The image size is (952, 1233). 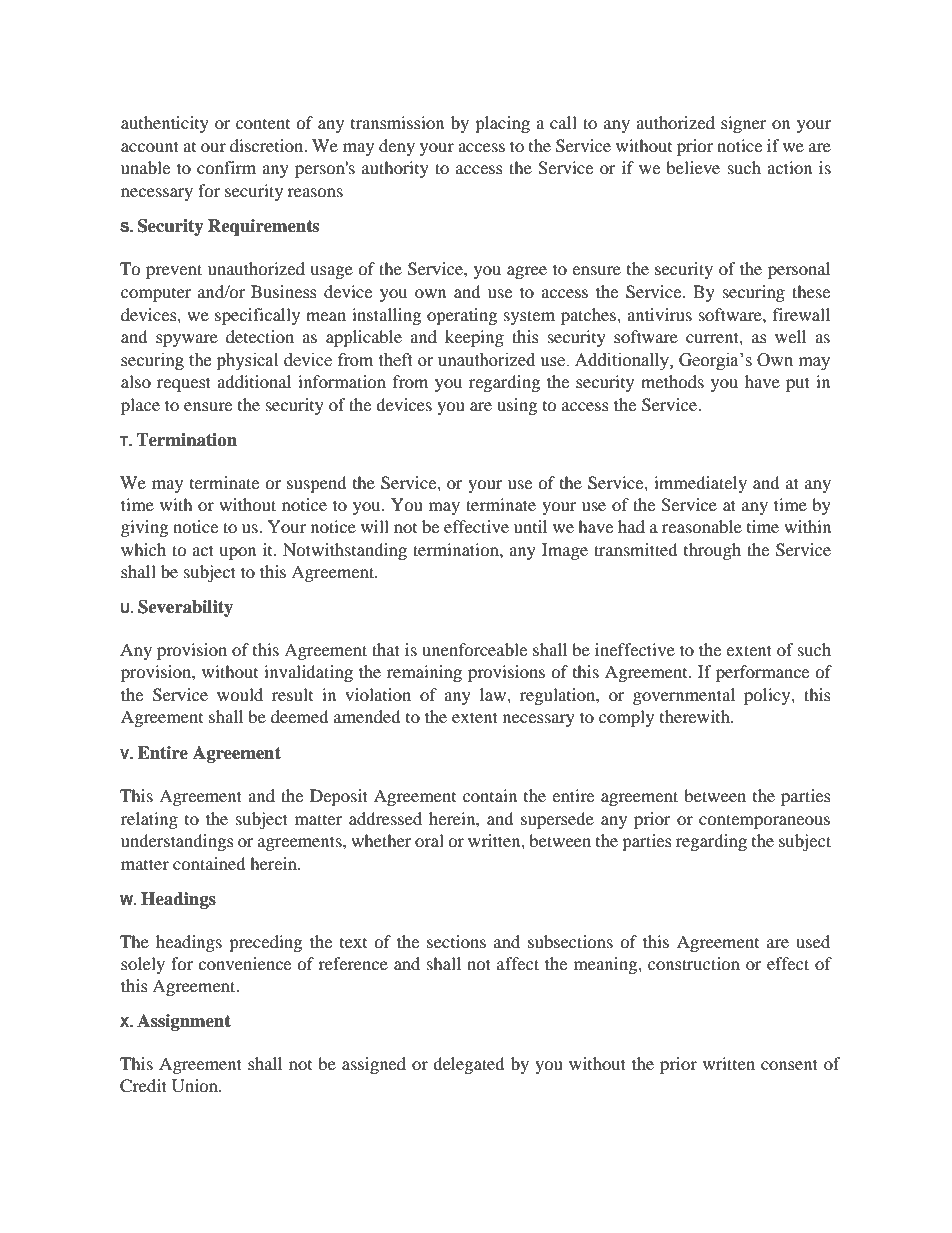 I want to click on signer, so click(x=744, y=124).
